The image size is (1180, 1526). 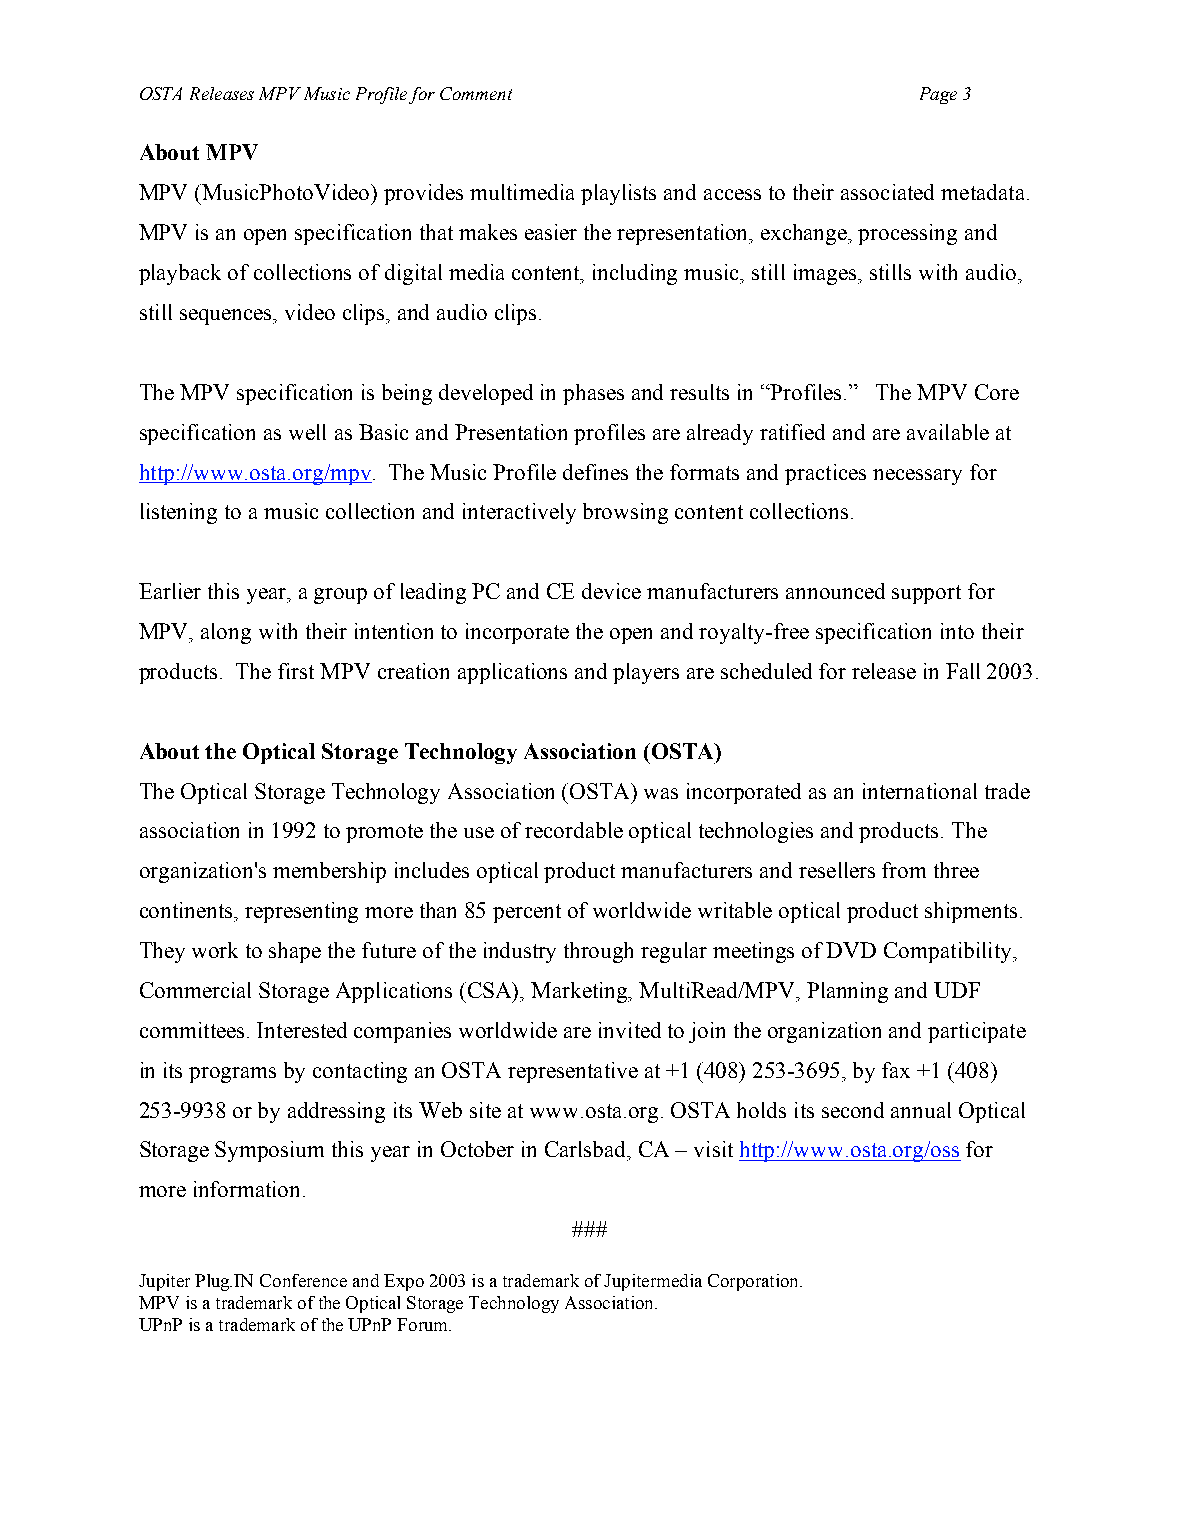 What do you see at coordinates (423, 194) in the image?
I see `provides` at bounding box center [423, 194].
